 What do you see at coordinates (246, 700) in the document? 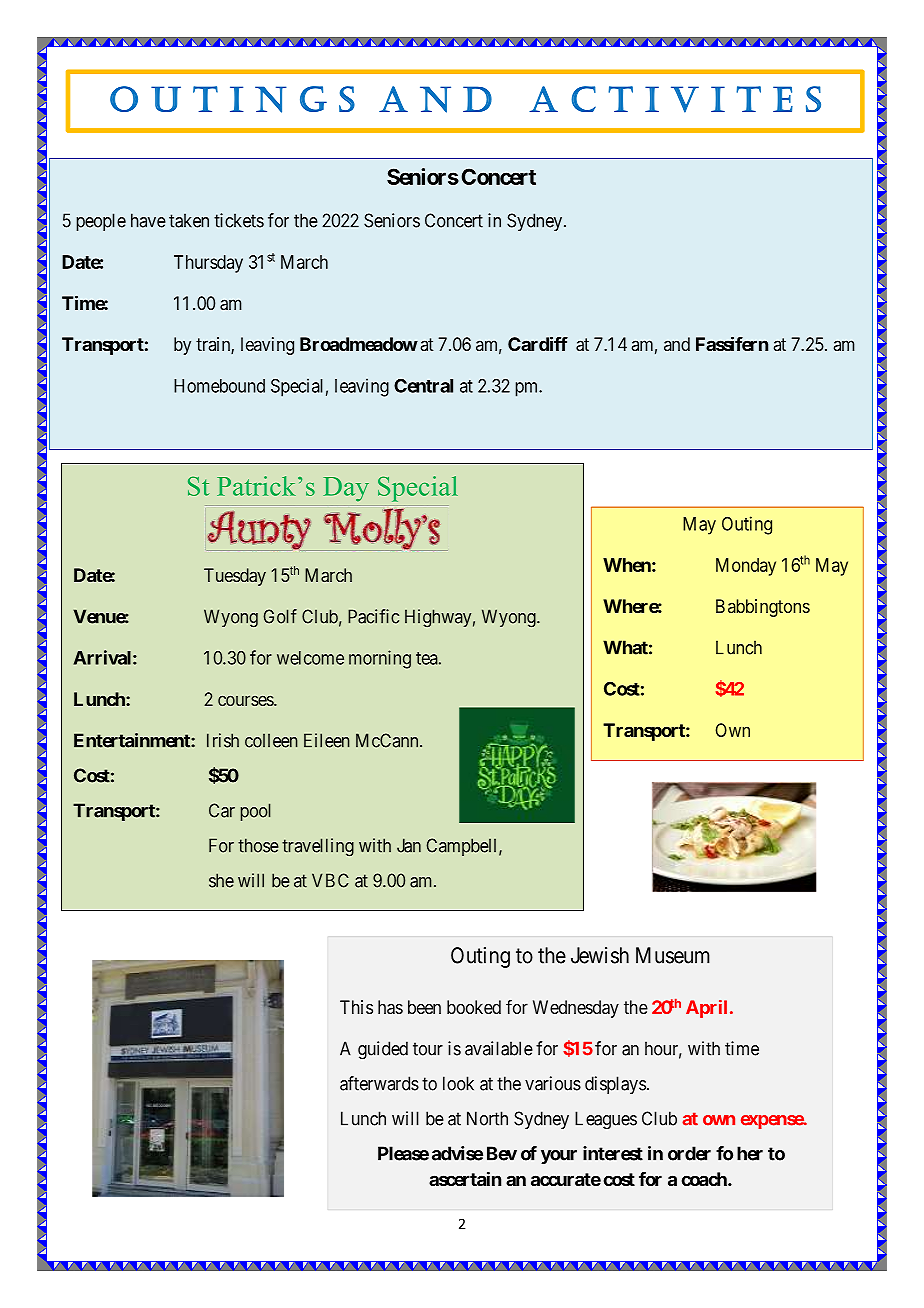
I see `courses` at bounding box center [246, 700].
